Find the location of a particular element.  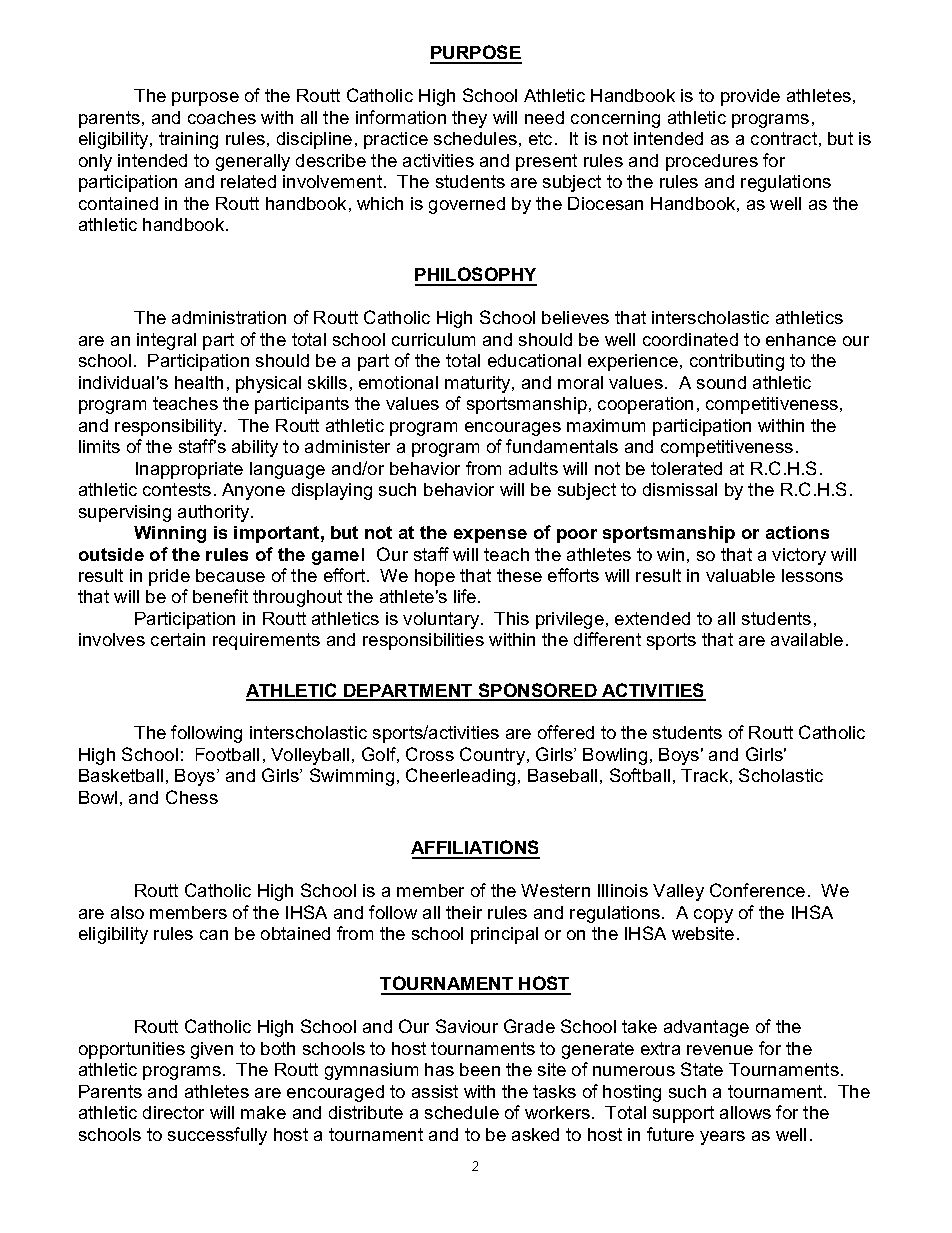

valuable is located at coordinates (740, 575).
